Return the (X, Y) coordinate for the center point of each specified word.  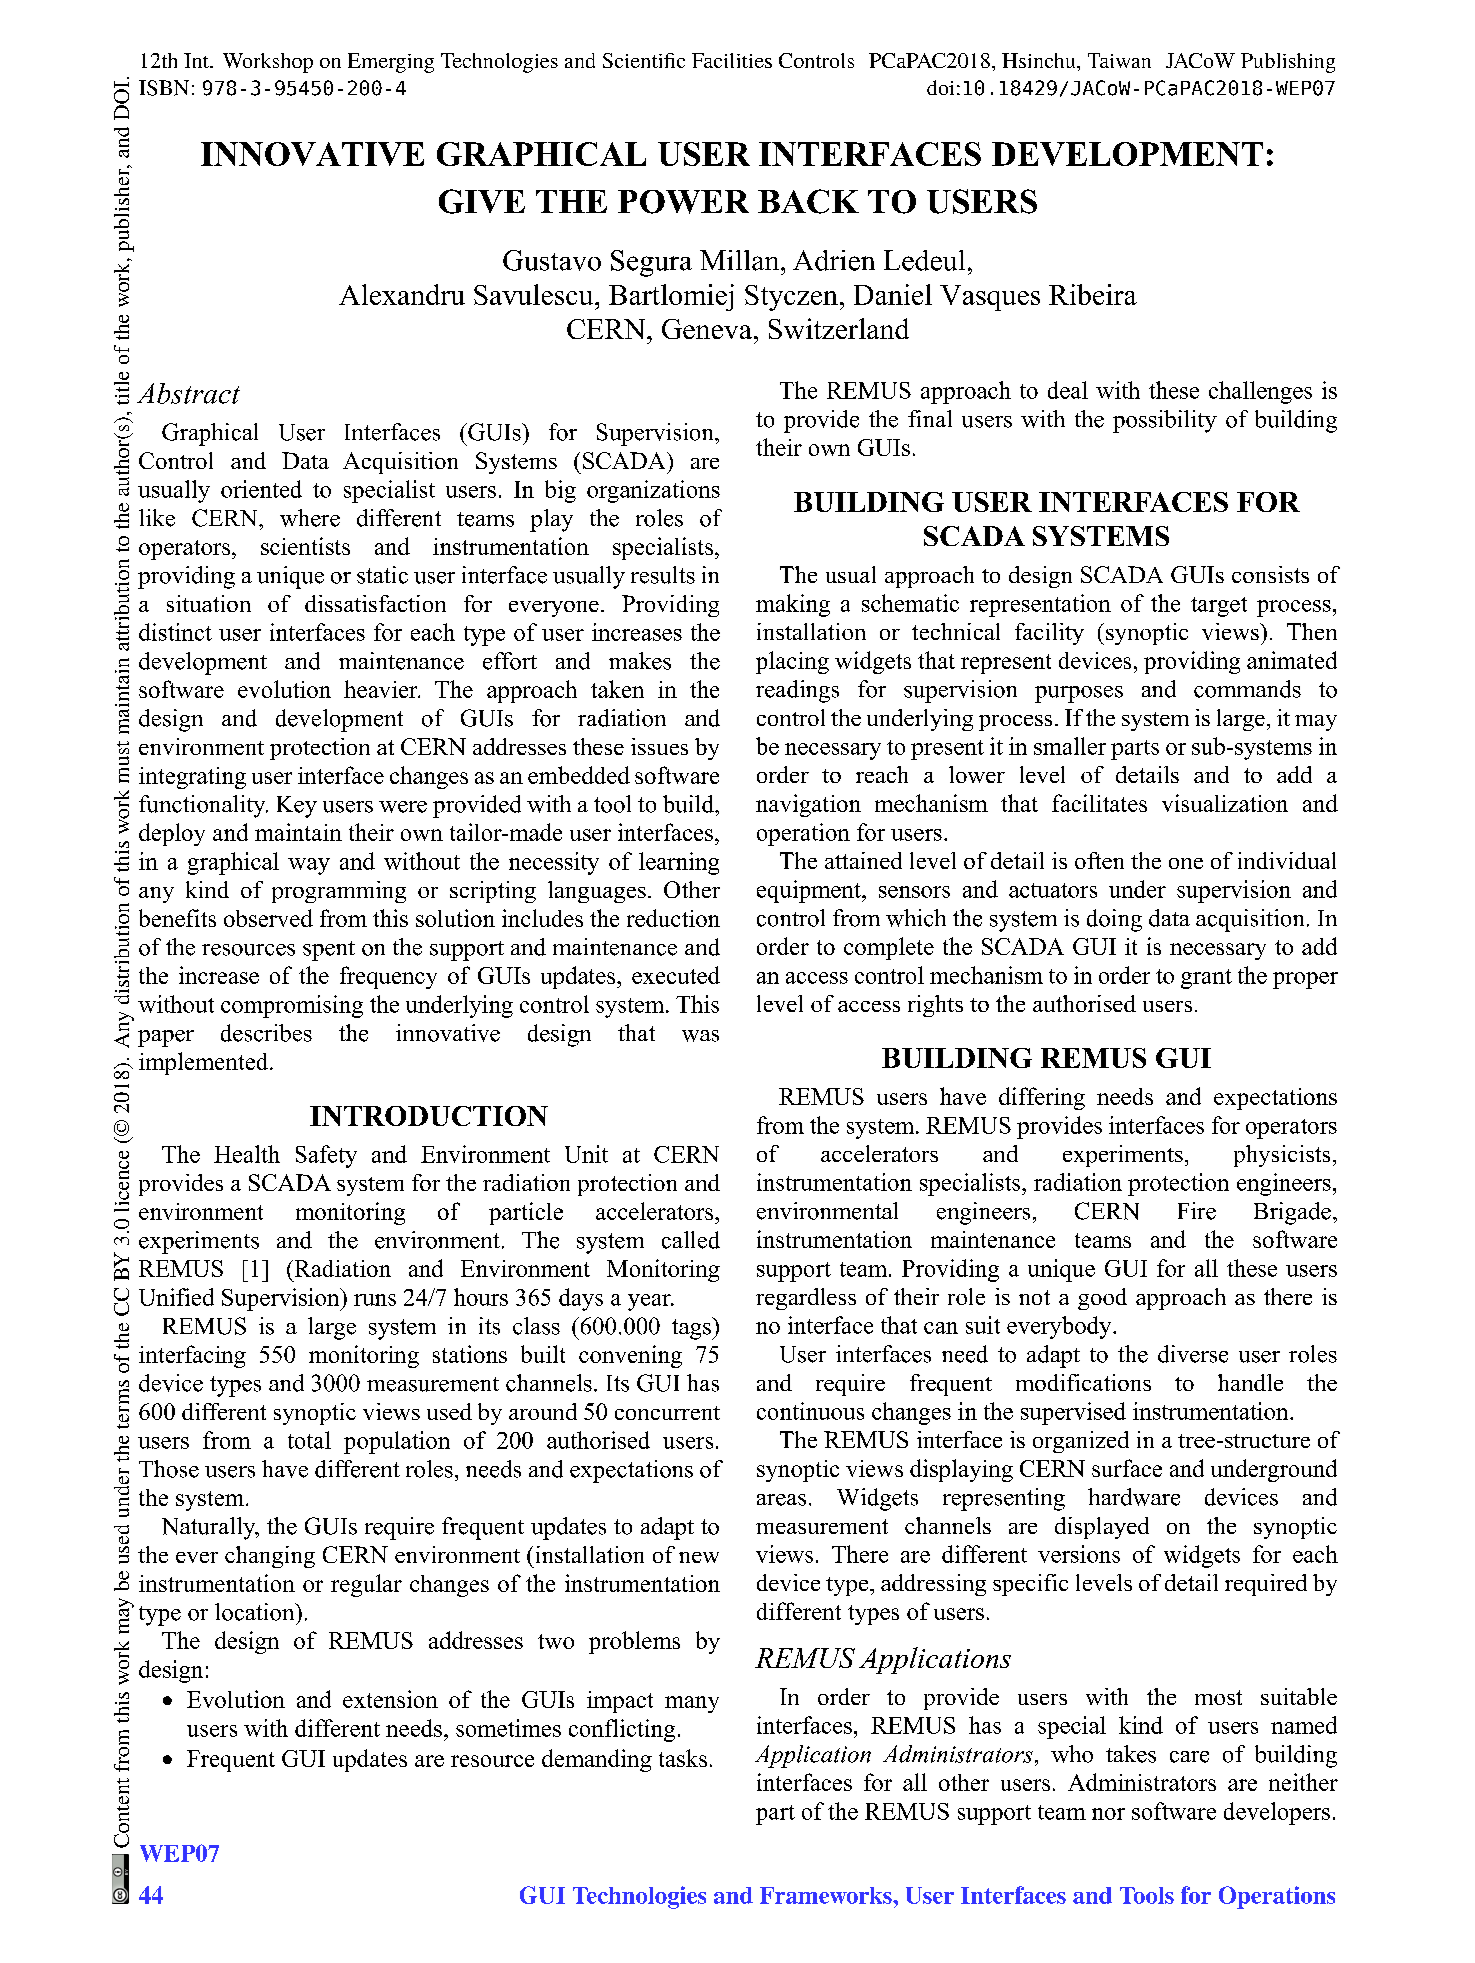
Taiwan (1119, 60)
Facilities (732, 60)
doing (1114, 920)
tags (692, 1328)
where (310, 518)
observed (268, 918)
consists (1270, 574)
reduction (673, 918)
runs (375, 1300)
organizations (653, 491)
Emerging (391, 63)
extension (390, 1699)
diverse (1193, 1354)
